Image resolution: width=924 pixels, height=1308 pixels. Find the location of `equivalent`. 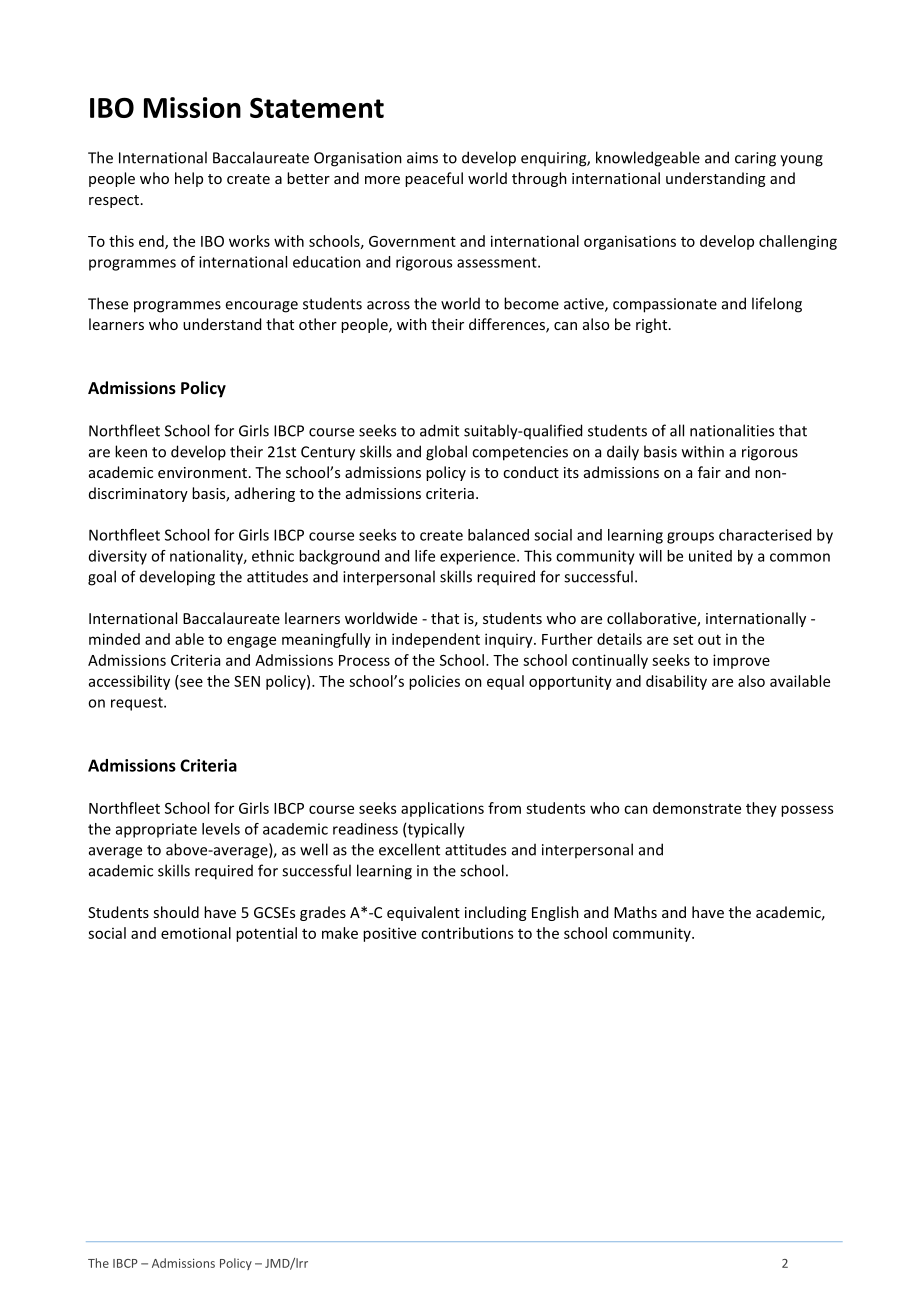

equivalent is located at coordinates (423, 913).
